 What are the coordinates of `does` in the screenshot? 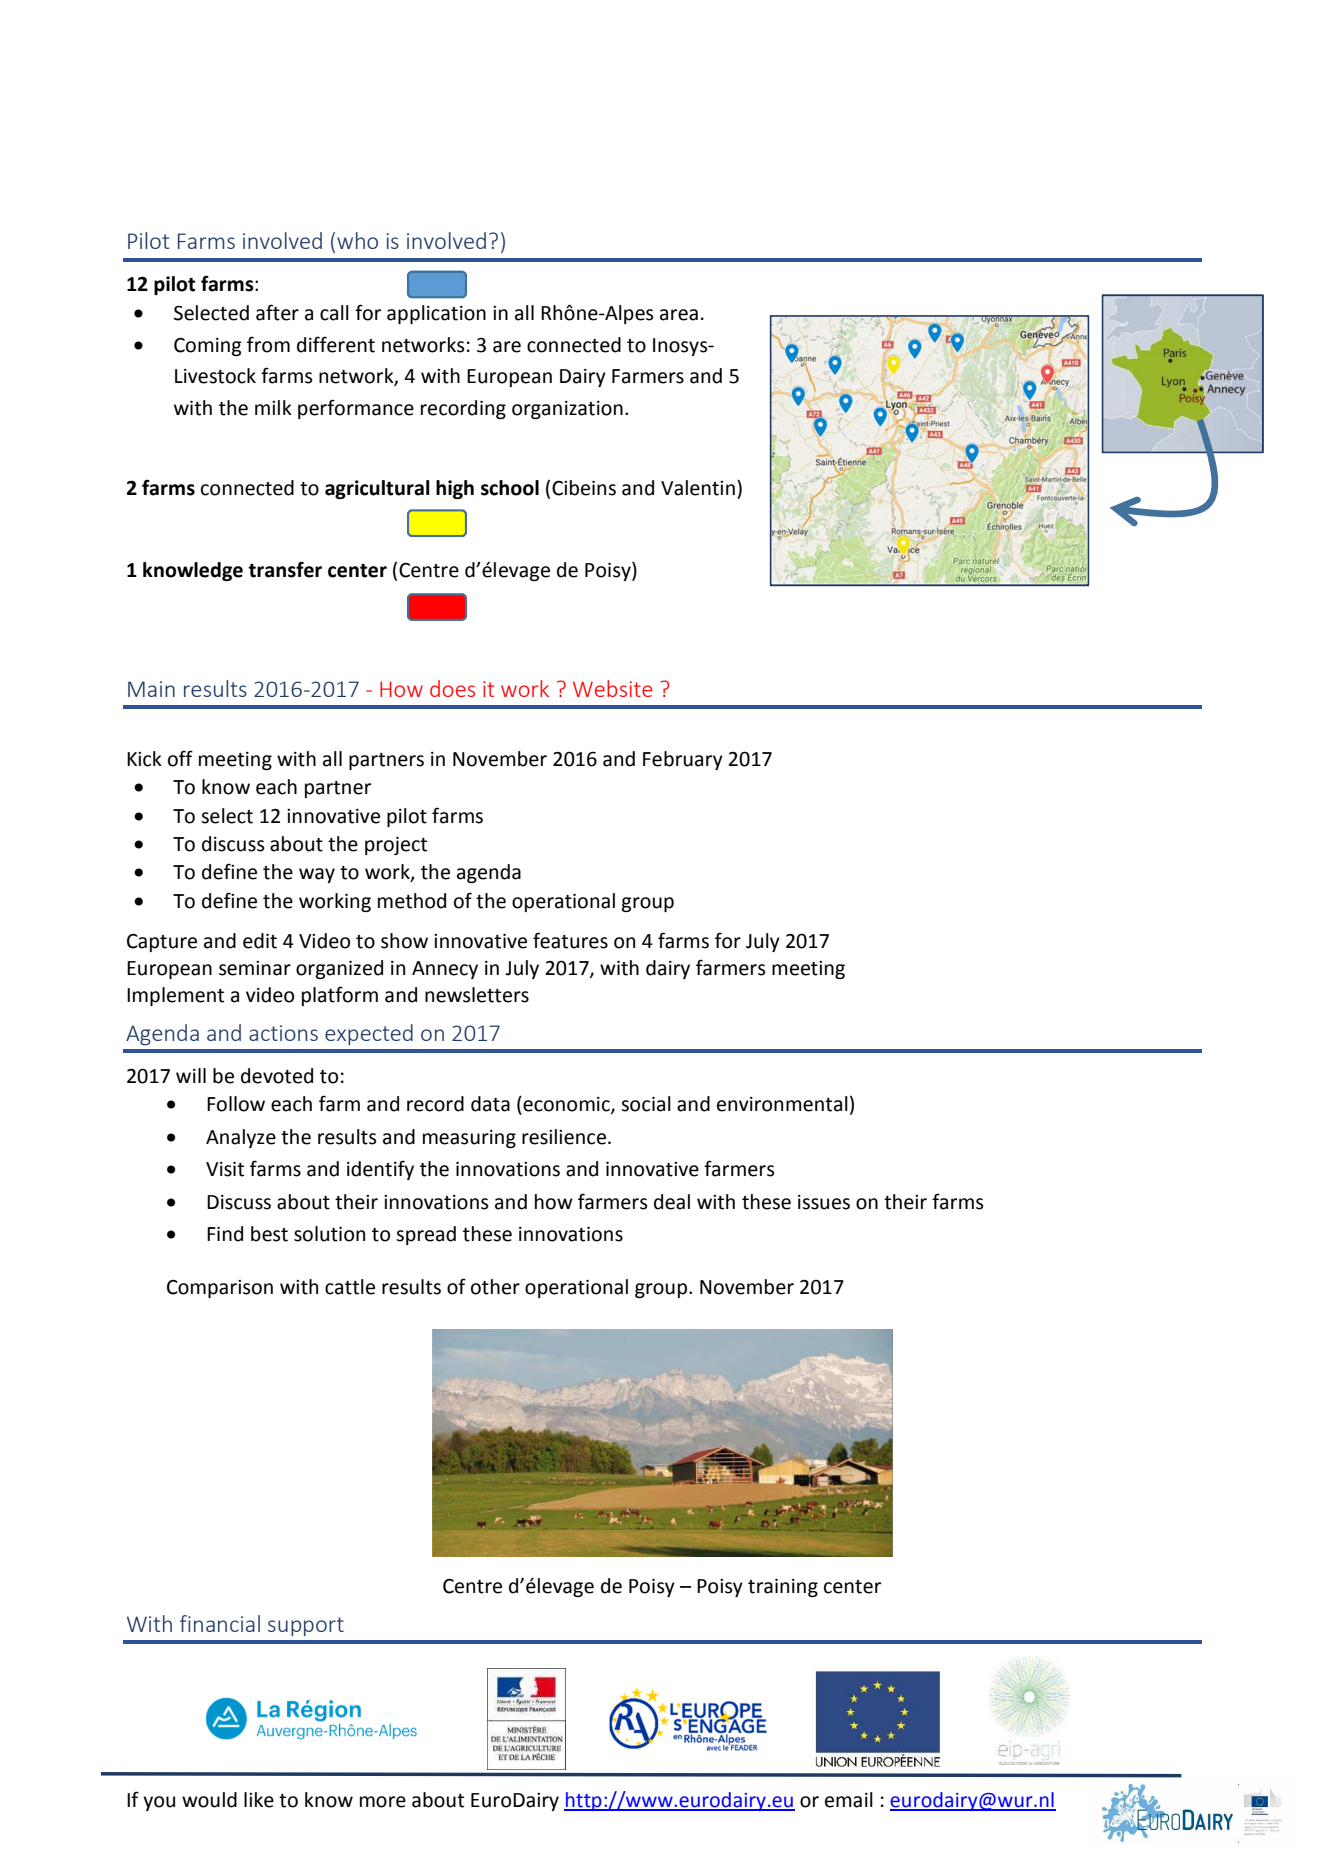 It's located at (452, 688).
